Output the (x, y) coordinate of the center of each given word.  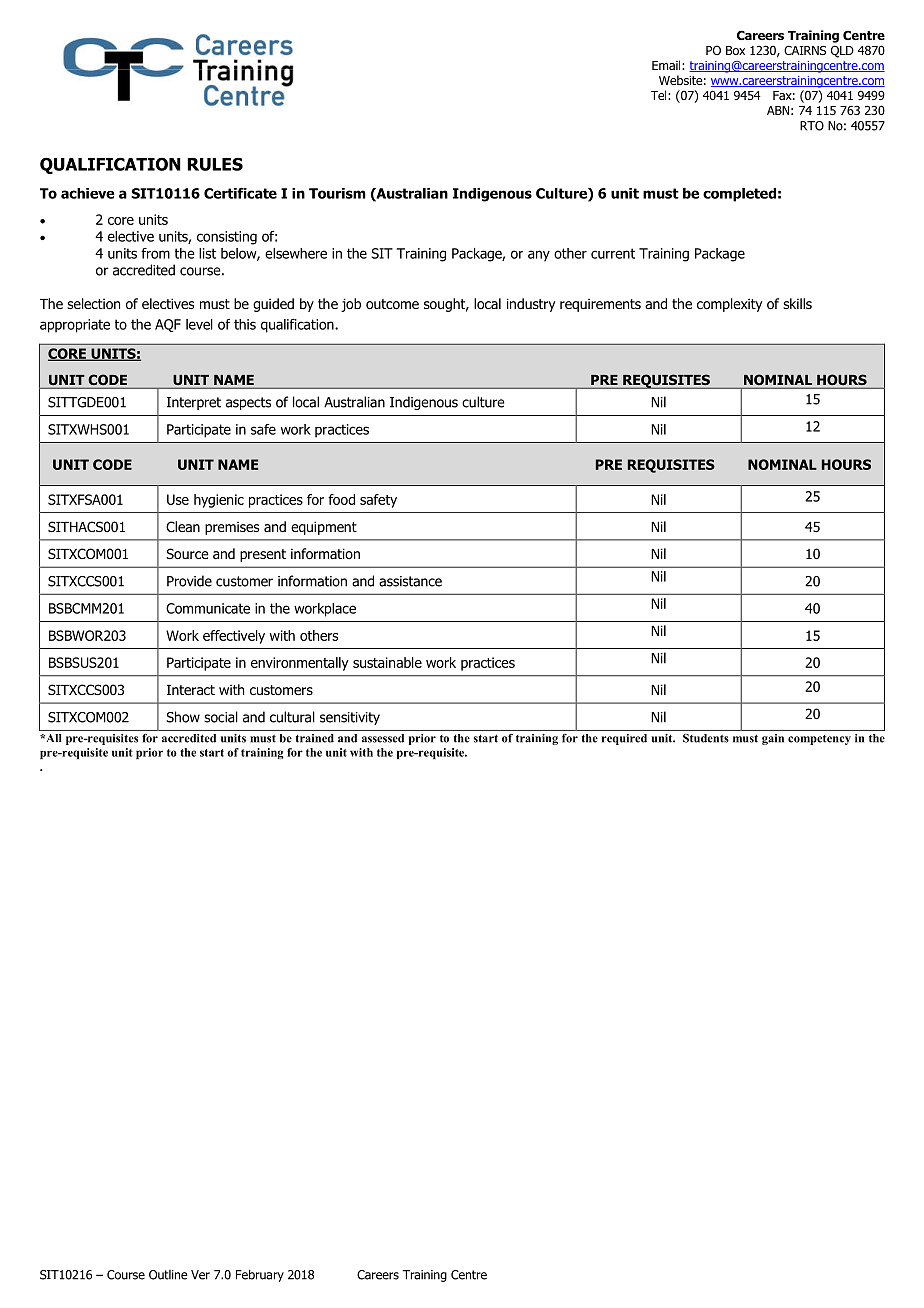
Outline (168, 1275)
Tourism (337, 193)
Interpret (194, 403)
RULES (215, 164)
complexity (729, 305)
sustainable (387, 662)
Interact (191, 690)
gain (773, 739)
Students (706, 738)
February (260, 1275)
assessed (383, 738)
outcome (392, 304)
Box (735, 50)
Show (183, 717)
